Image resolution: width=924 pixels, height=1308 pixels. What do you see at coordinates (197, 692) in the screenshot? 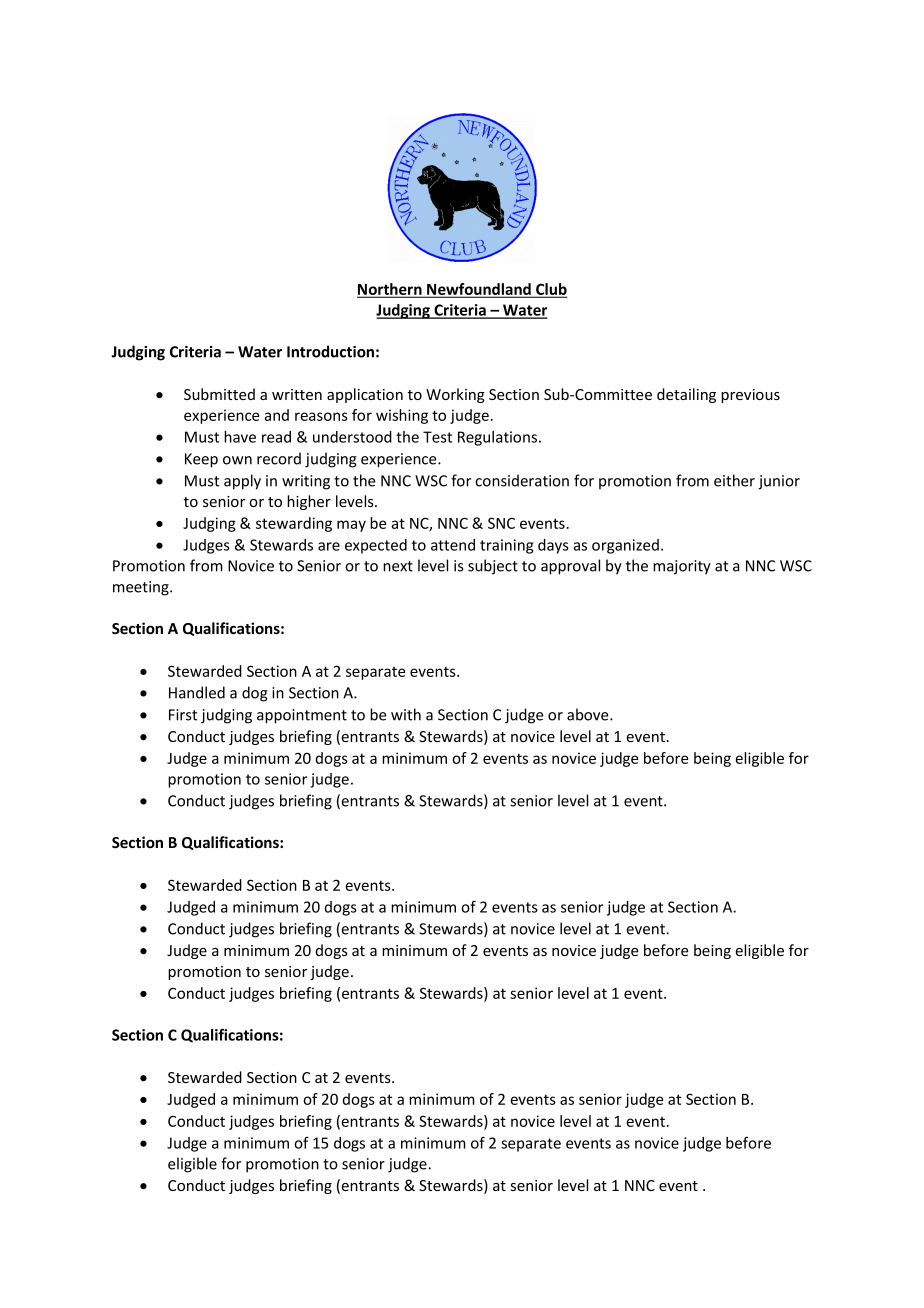
I see `Handled` at bounding box center [197, 692].
